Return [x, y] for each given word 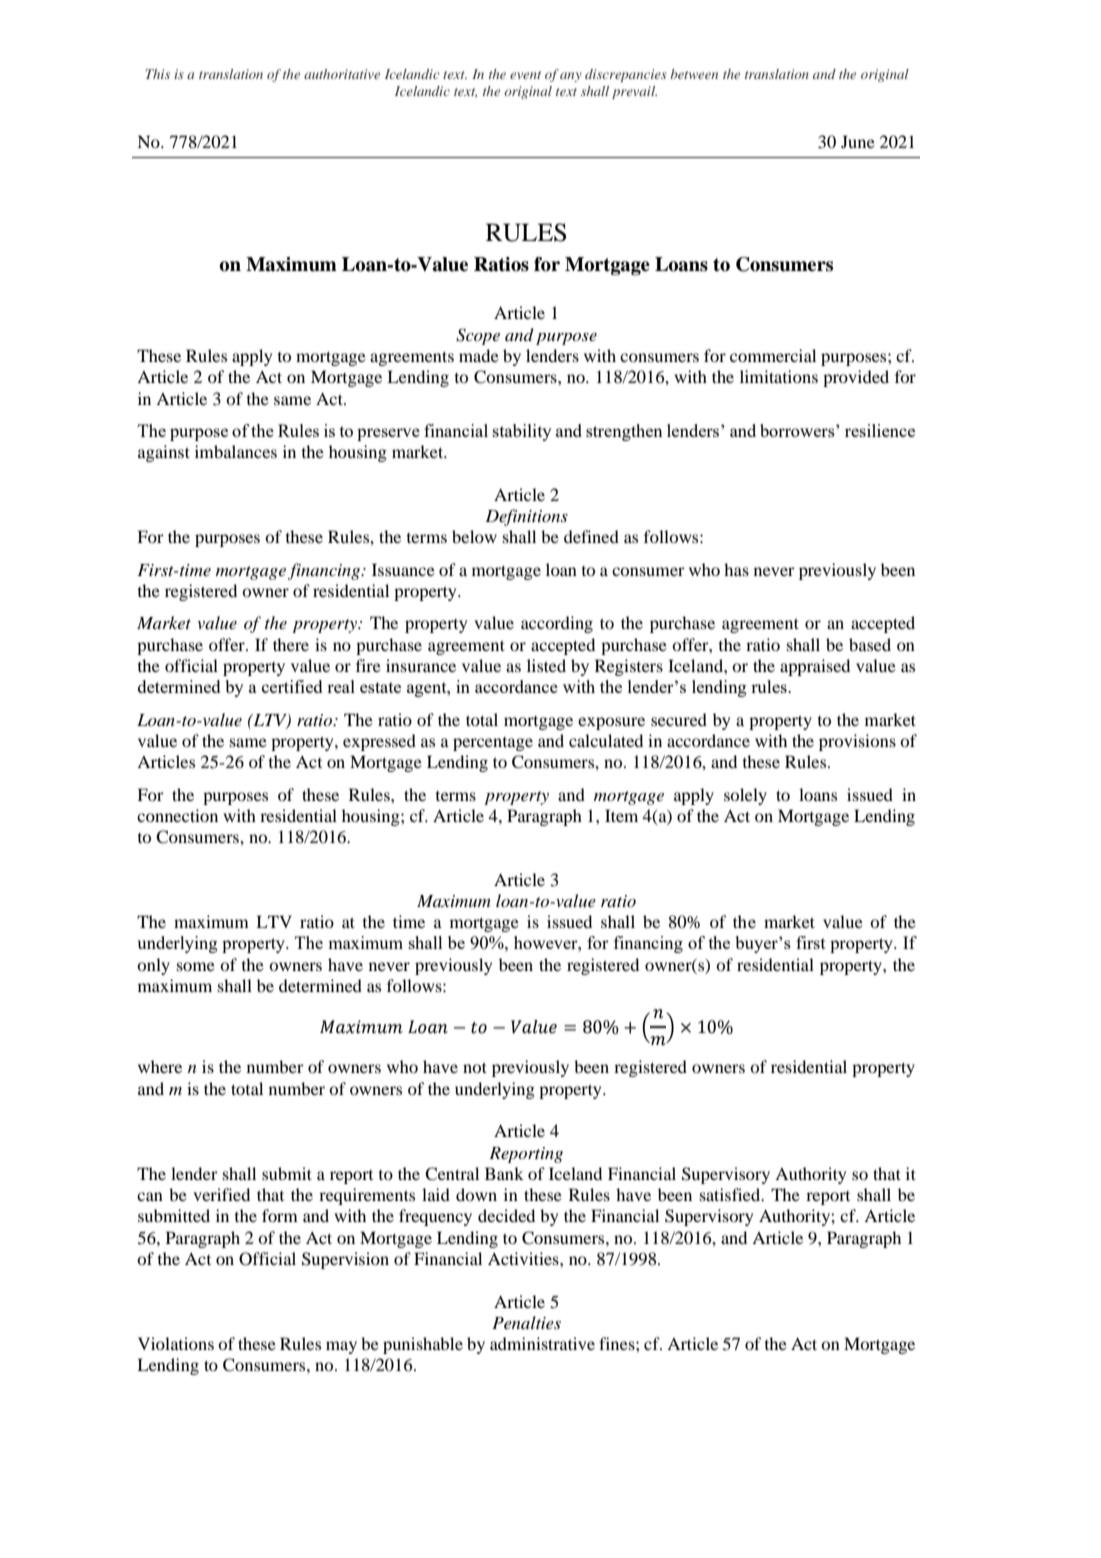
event [525, 75]
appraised [815, 667]
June [858, 141]
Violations [176, 1343]
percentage [493, 744]
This [157, 74]
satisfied [731, 1194]
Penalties [526, 1322]
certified [292, 686]
